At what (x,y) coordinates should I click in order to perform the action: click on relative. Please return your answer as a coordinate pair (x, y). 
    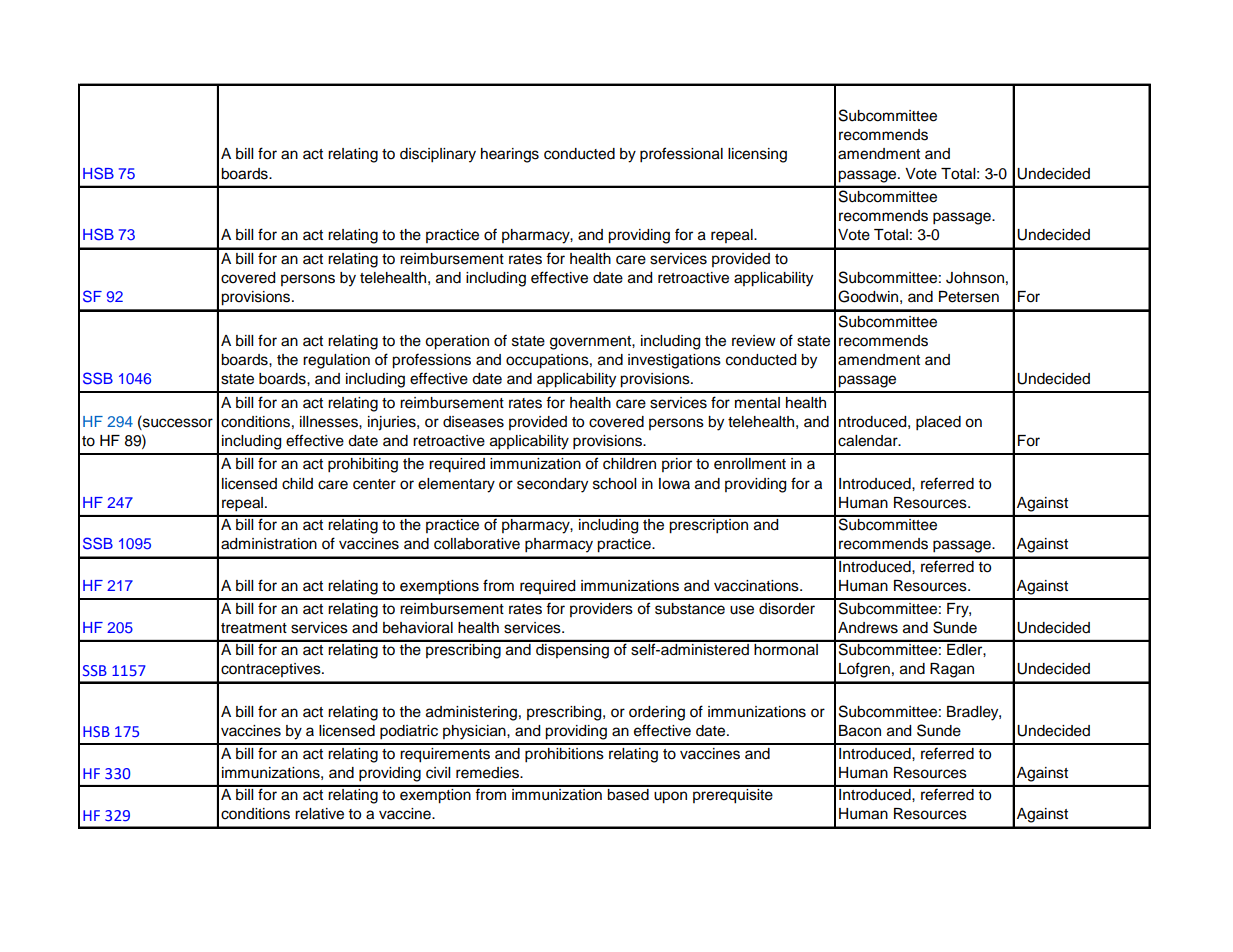
    Looking at the image, I should click on (319, 814).
